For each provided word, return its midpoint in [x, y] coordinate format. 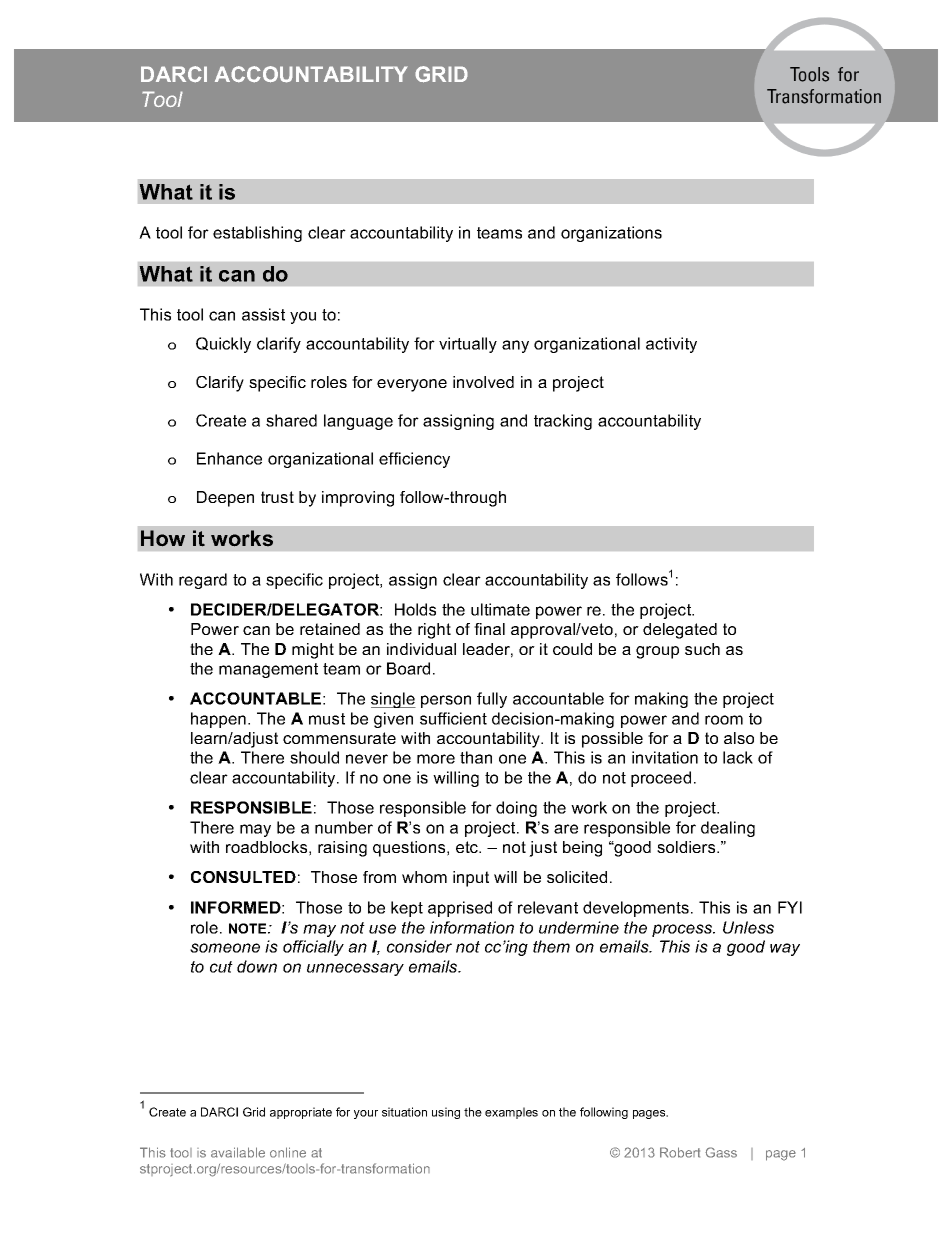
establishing [257, 234]
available [238, 1152]
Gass [721, 1152]
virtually [468, 345]
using [446, 1113]
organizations [611, 234]
